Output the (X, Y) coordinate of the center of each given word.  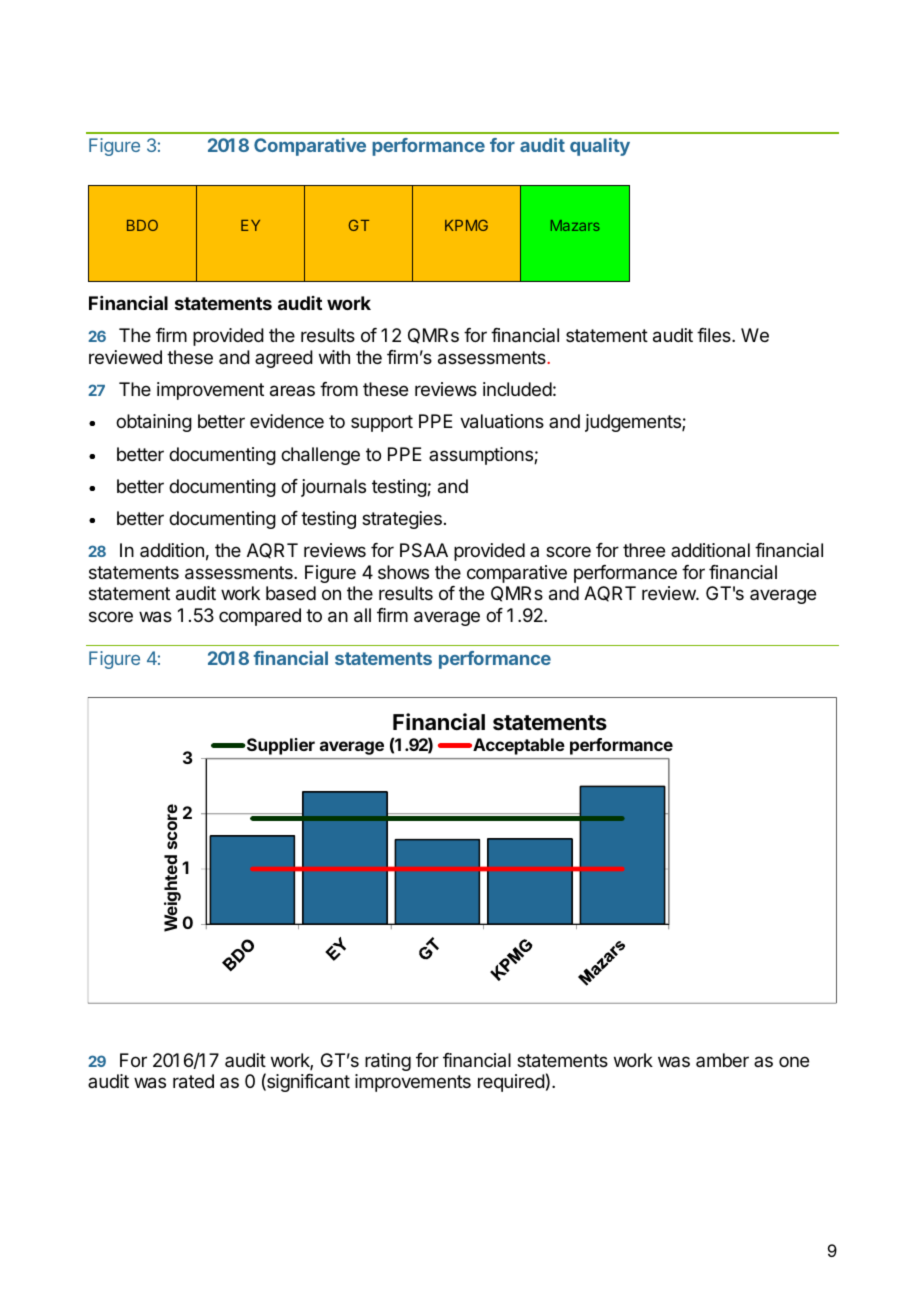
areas (292, 391)
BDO (142, 225)
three (644, 550)
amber (722, 1060)
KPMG (466, 225)
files (715, 335)
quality (600, 147)
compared (260, 617)
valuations (502, 421)
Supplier (280, 746)
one (794, 1061)
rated (193, 1081)
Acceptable (518, 746)
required (511, 1083)
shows (403, 572)
